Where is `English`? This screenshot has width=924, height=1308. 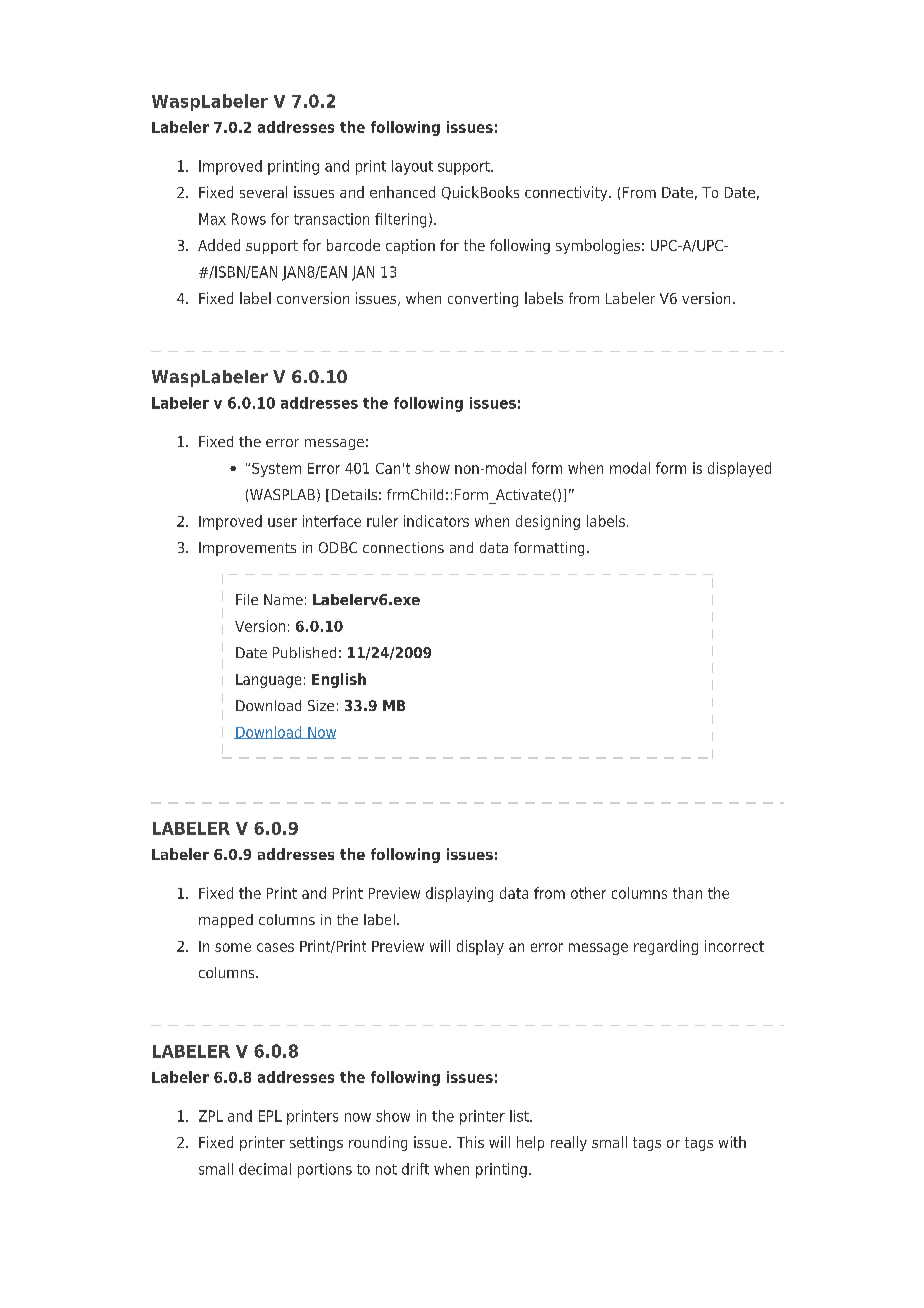
English is located at coordinates (339, 680).
